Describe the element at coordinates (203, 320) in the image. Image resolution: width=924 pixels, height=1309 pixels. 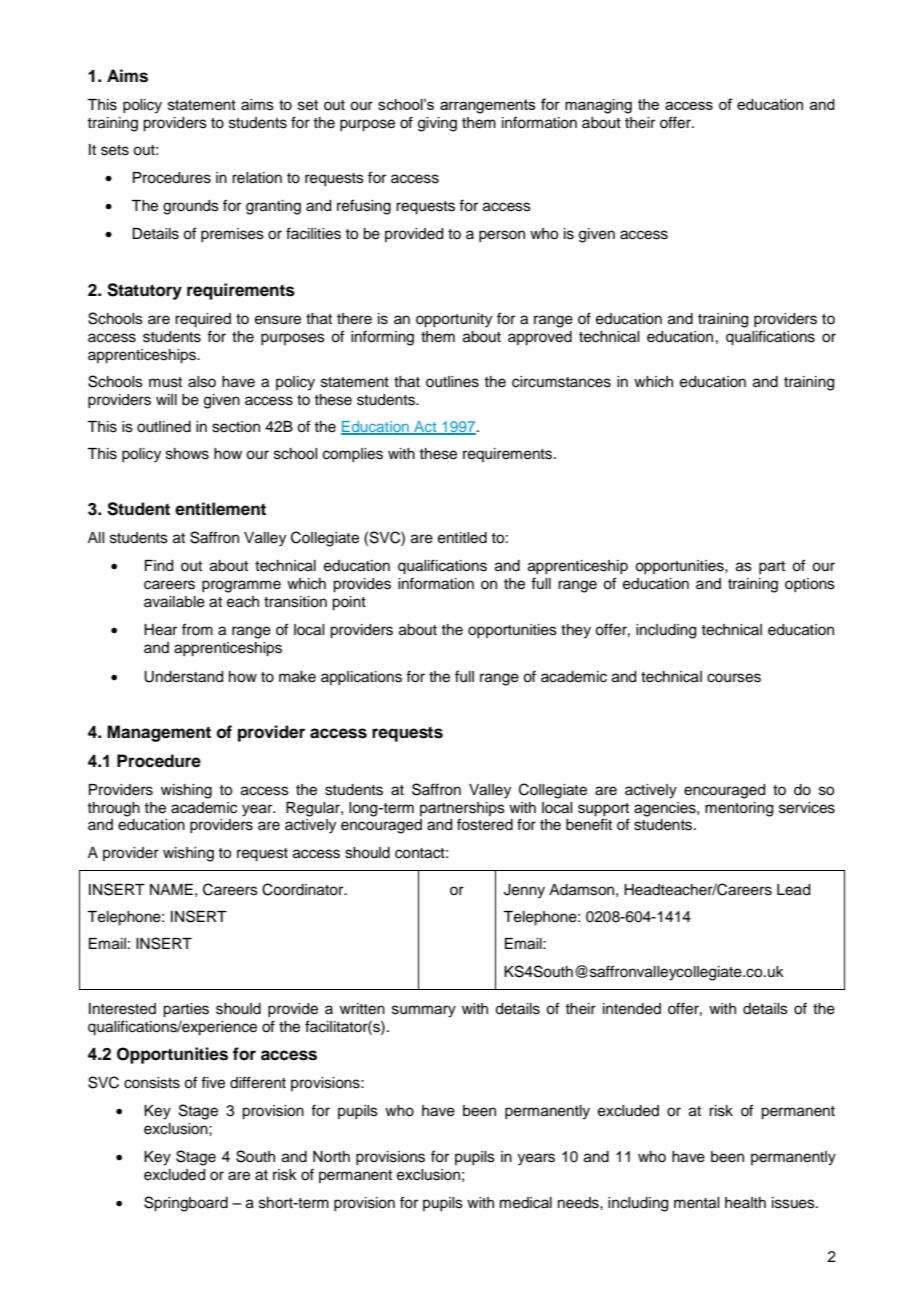
I see `required` at that location.
